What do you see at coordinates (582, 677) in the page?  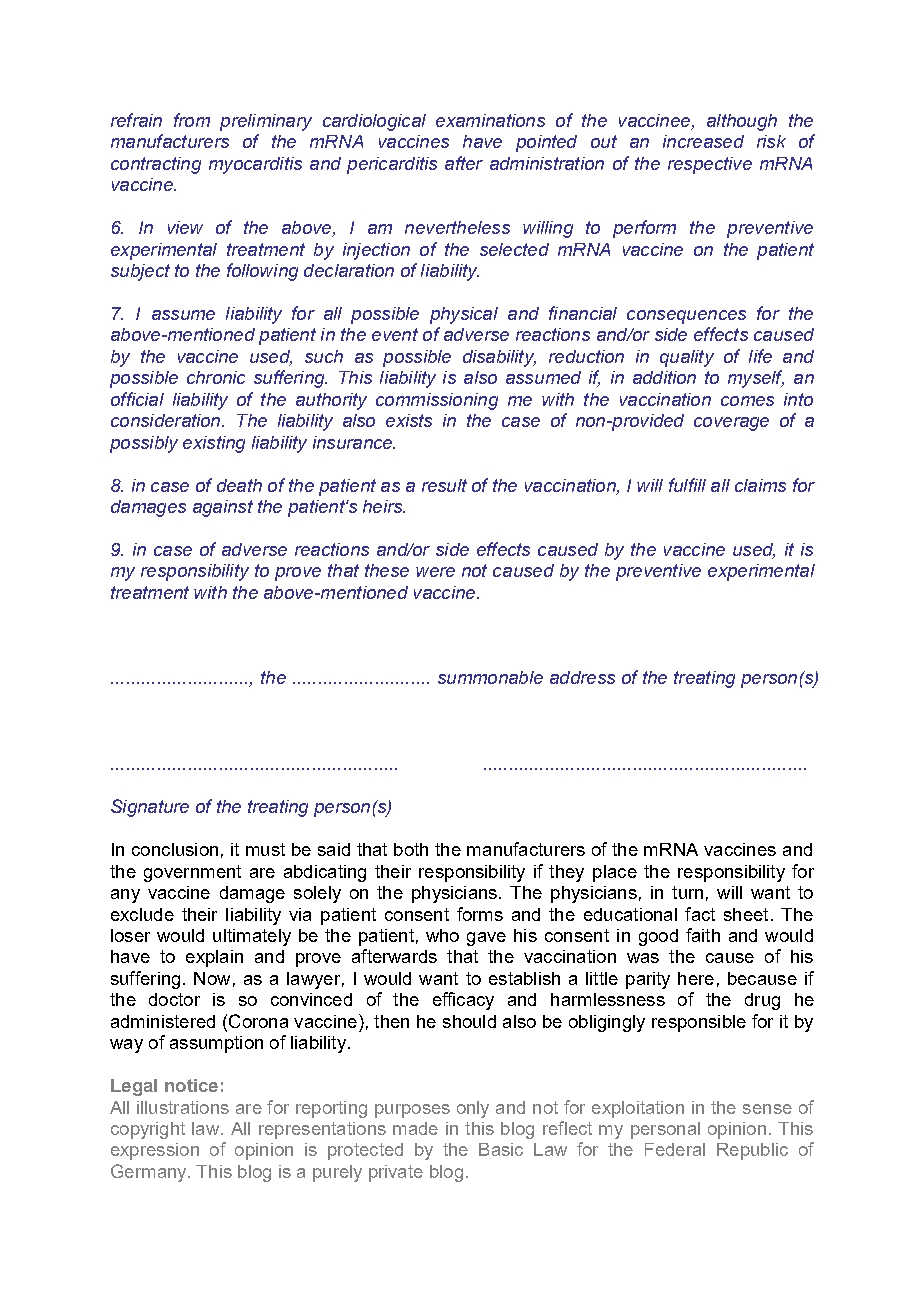 I see `address` at bounding box center [582, 677].
